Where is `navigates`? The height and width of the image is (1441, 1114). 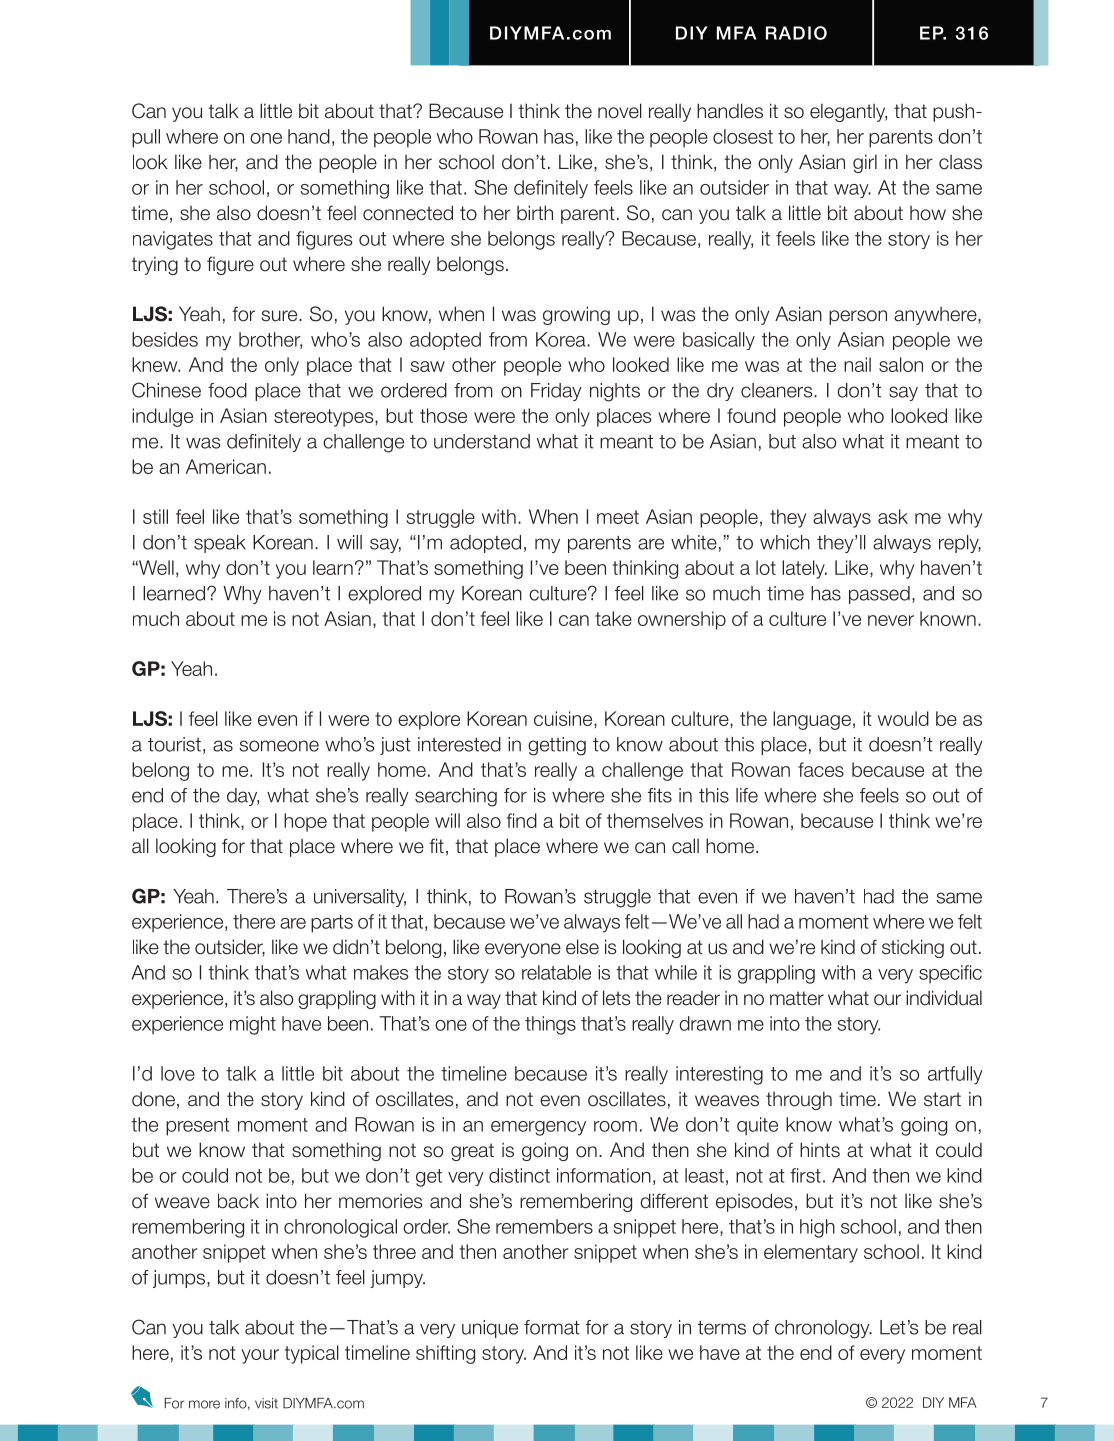
navigates is located at coordinates (173, 240).
